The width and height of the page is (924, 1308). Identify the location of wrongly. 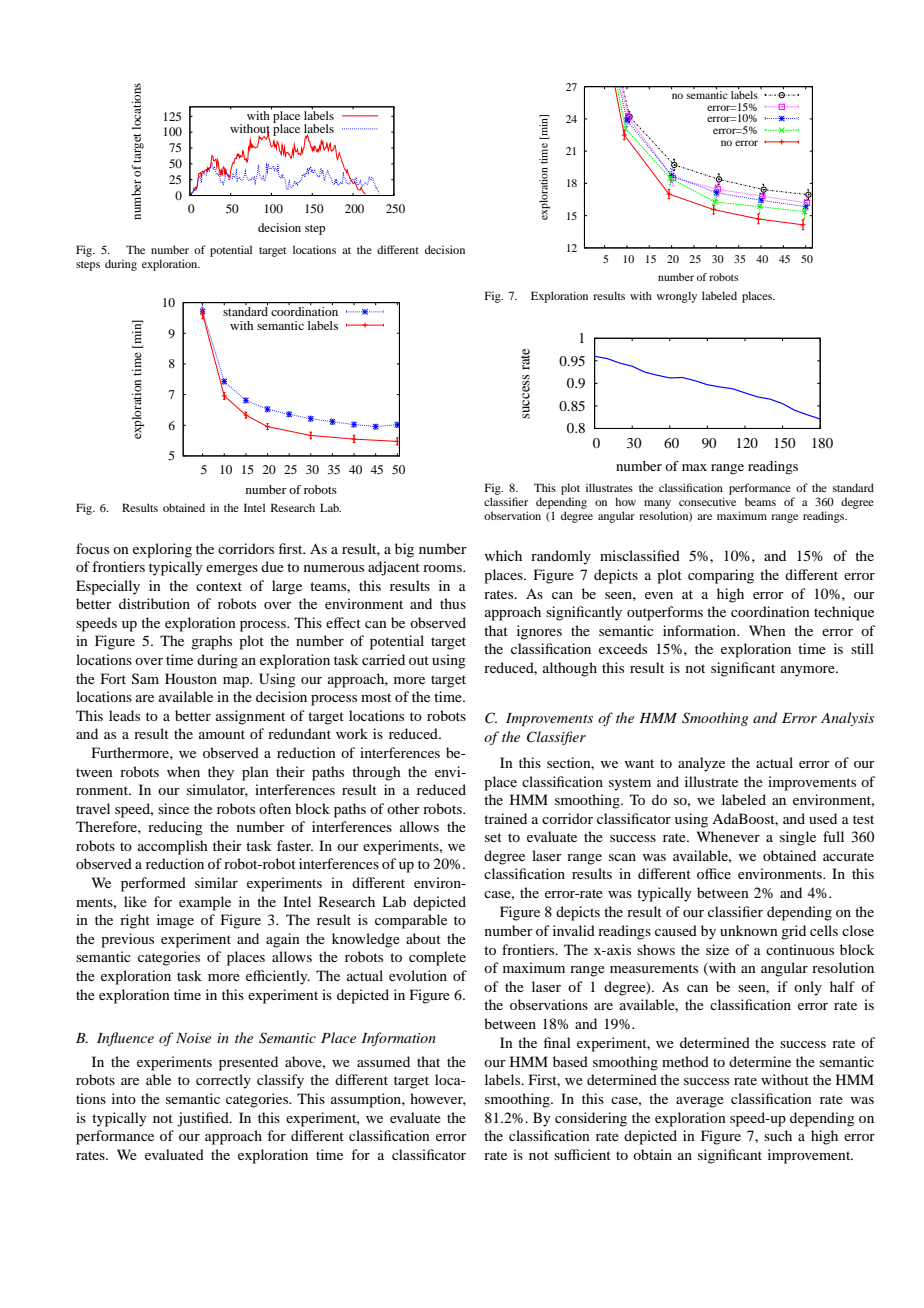
(677, 297).
